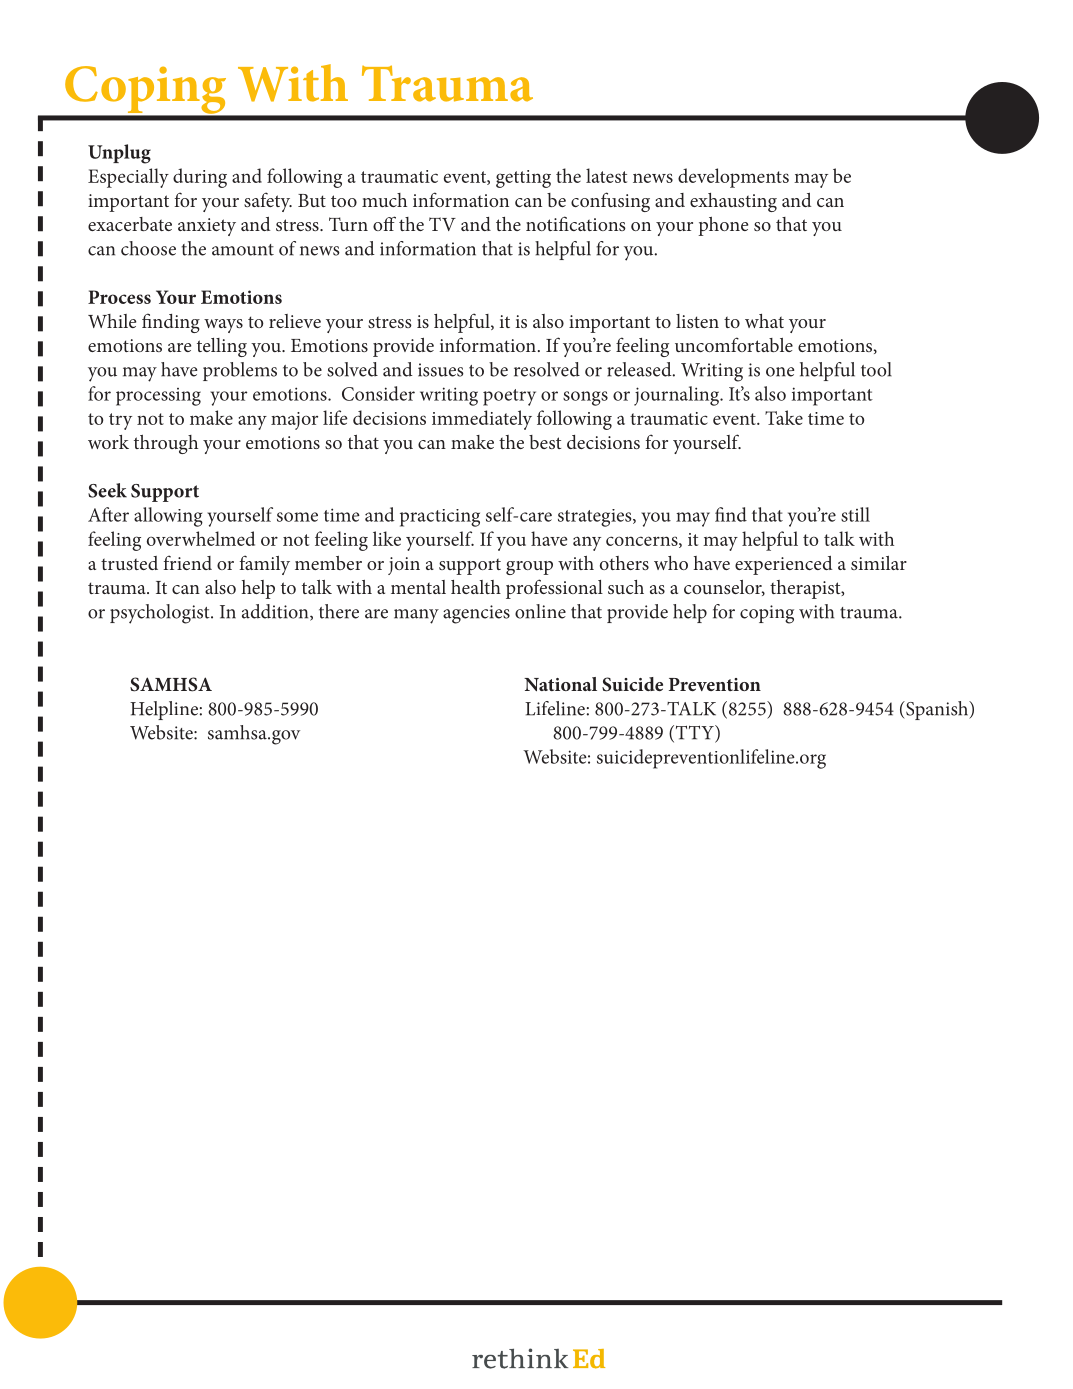 Image resolution: width=1073 pixels, height=1389 pixels. I want to click on psychologist, so click(161, 614).
